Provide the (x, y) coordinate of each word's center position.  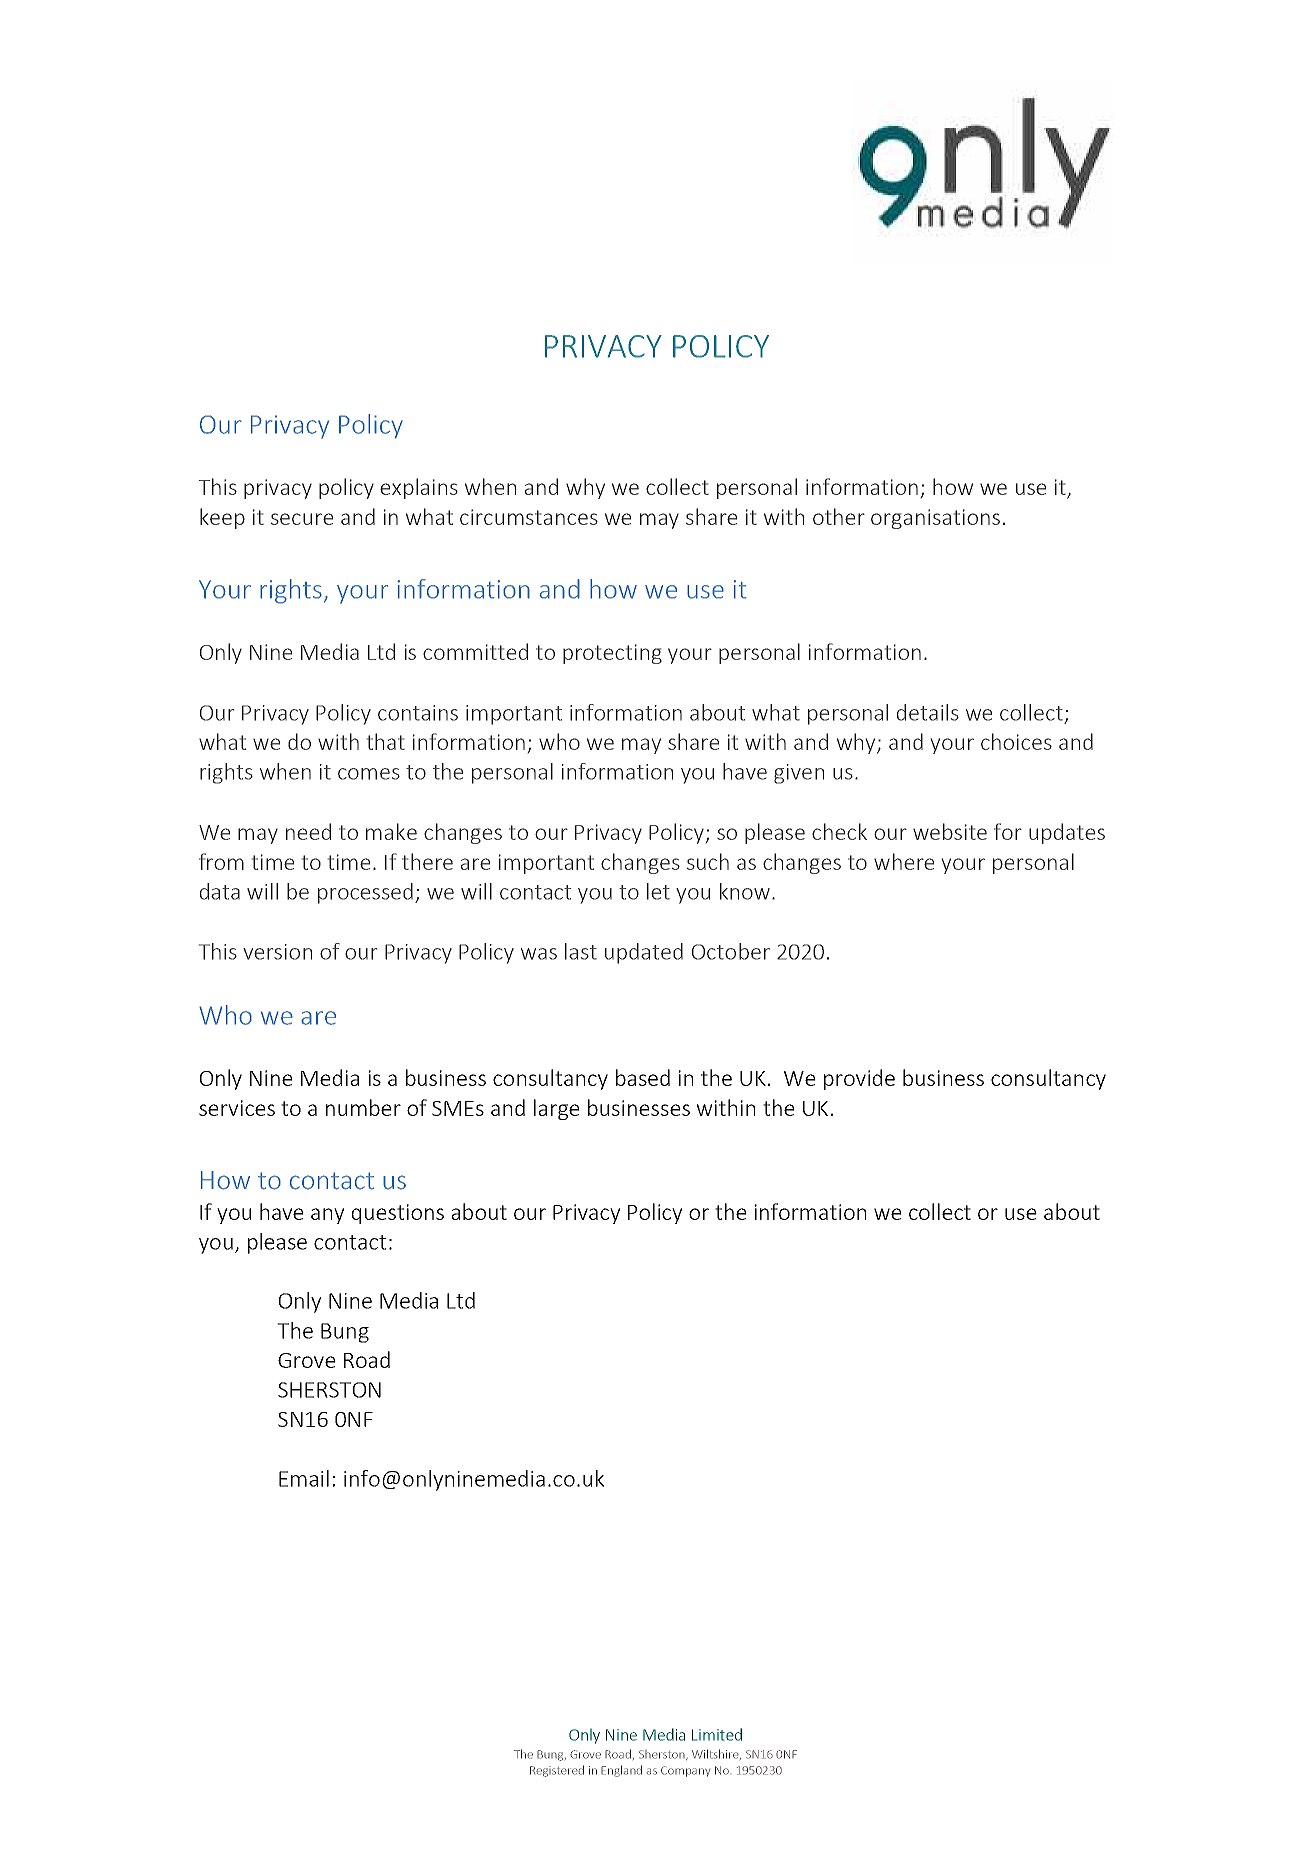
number (363, 1107)
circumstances (529, 517)
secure (302, 519)
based (643, 1077)
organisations (935, 519)
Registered (557, 1771)
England (621, 1771)
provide (859, 1079)
